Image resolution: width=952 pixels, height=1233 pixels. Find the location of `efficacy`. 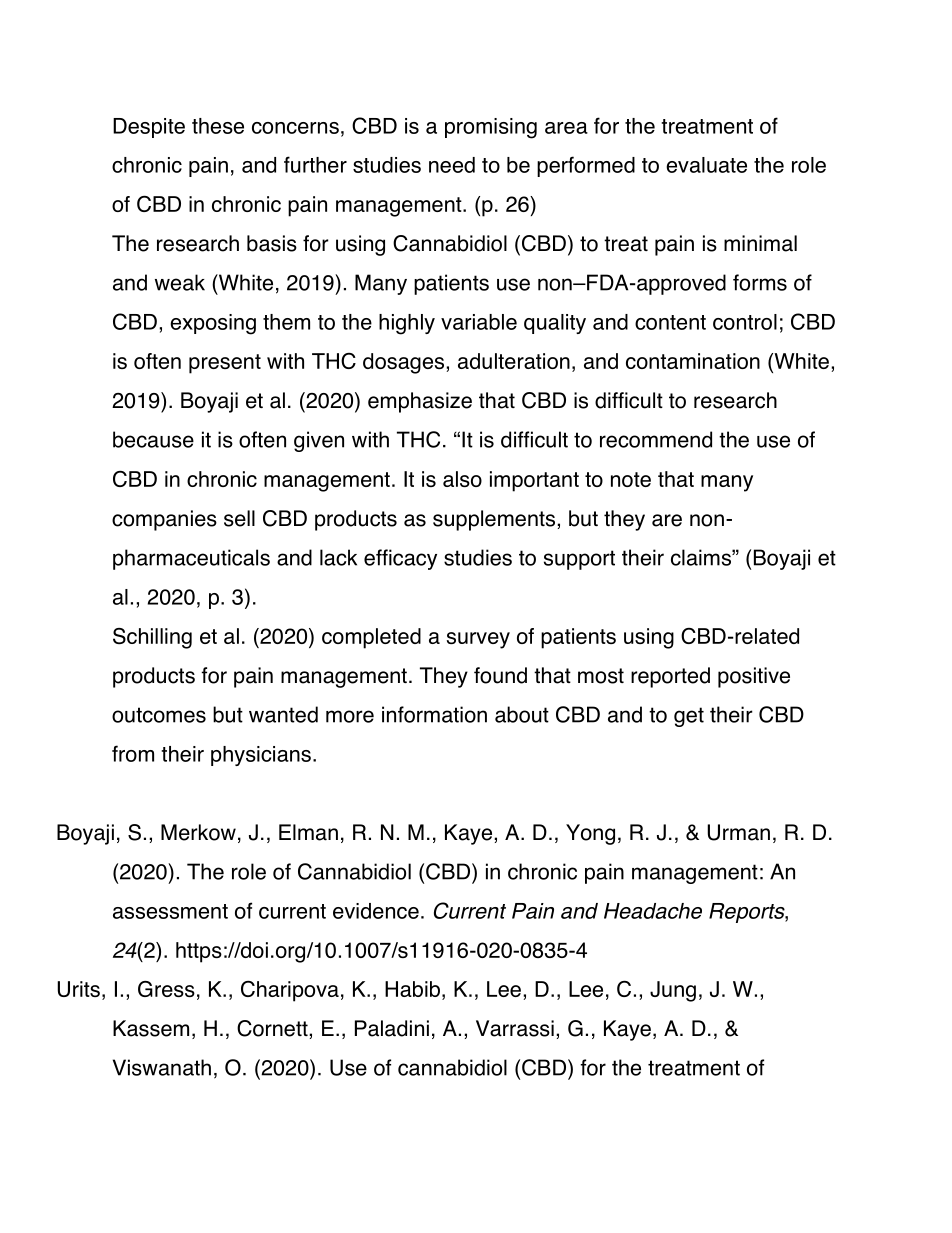

efficacy is located at coordinates (400, 559).
